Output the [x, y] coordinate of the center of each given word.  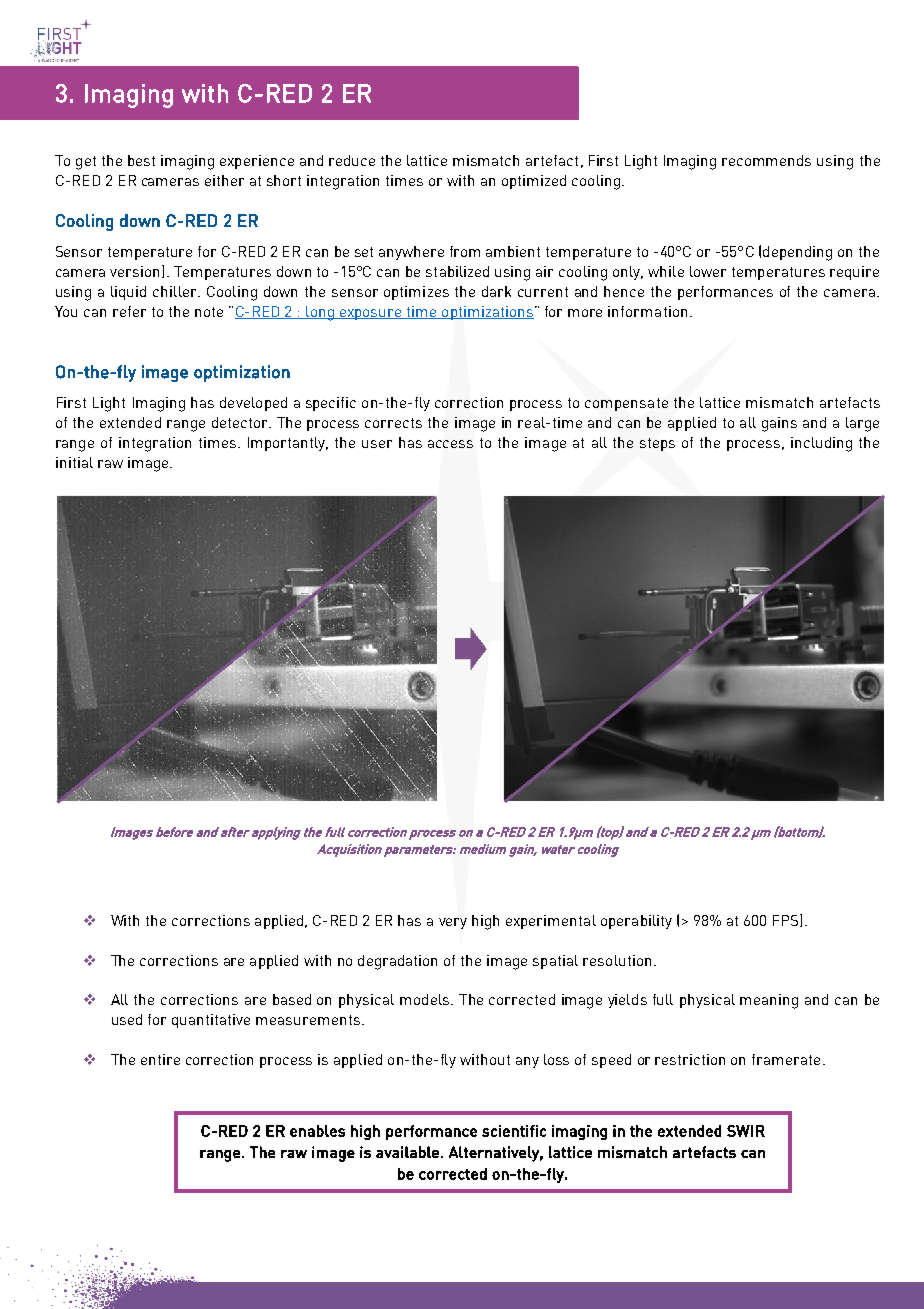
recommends [766, 160]
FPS [787, 920]
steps [657, 444]
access [450, 444]
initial [74, 462]
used [127, 1019]
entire [160, 1059]
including [821, 444]
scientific [514, 1131]
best [141, 160]
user [377, 444]
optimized [534, 182]
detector [241, 422]
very [453, 923]
